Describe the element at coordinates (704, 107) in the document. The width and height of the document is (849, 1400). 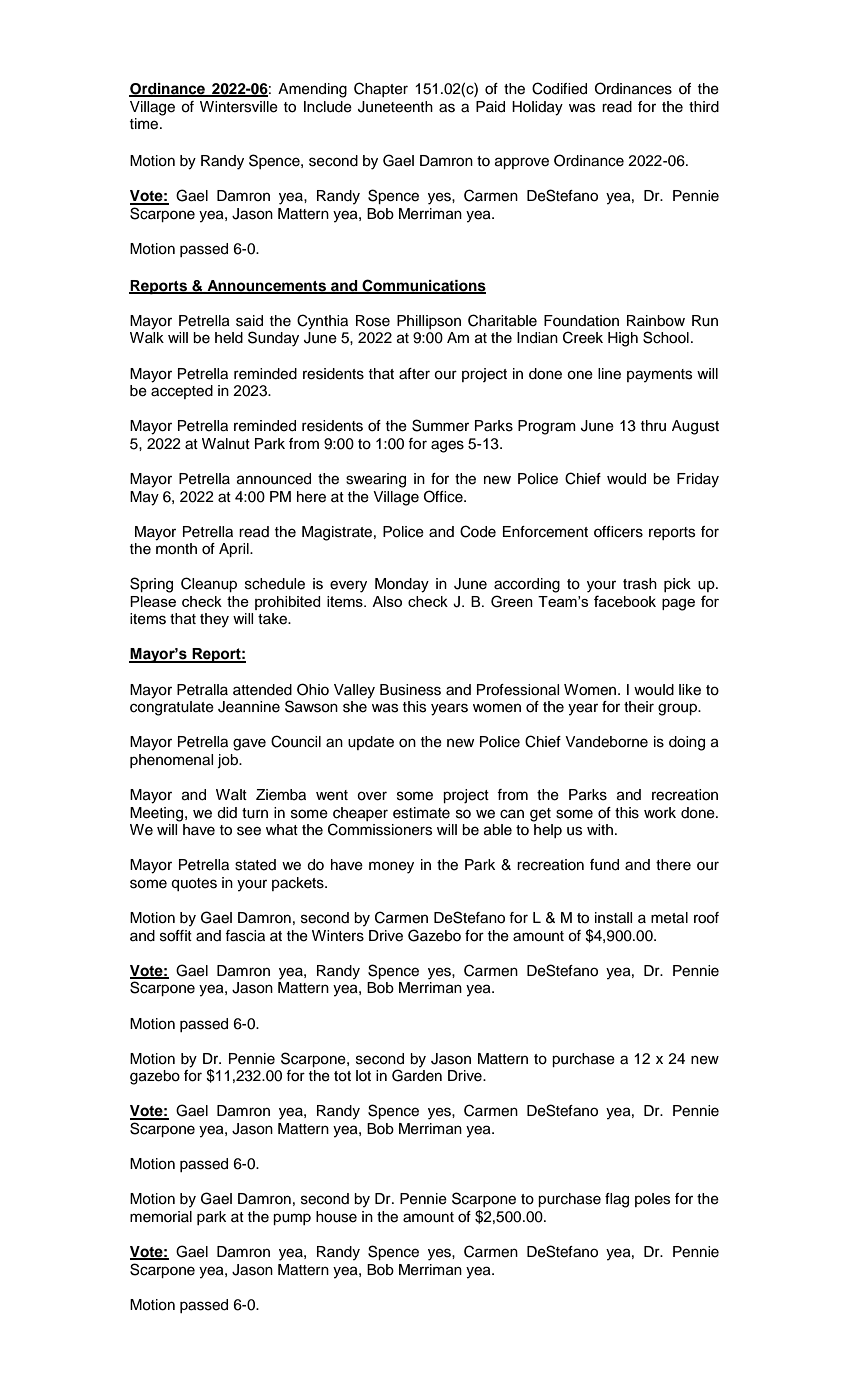
I see `third` at that location.
